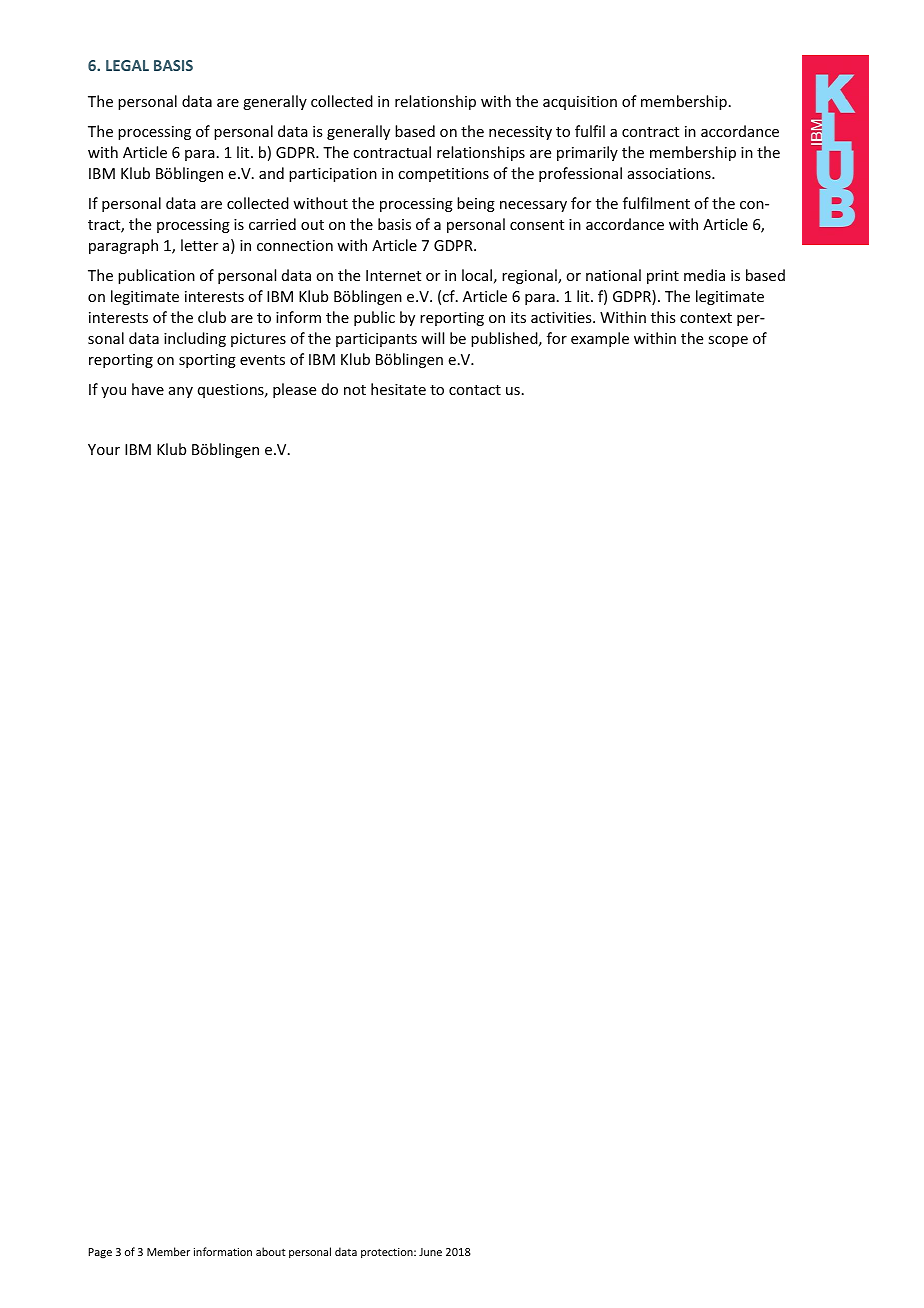 The image size is (924, 1308). Describe the element at coordinates (104, 449) in the screenshot. I see `Your` at that location.
